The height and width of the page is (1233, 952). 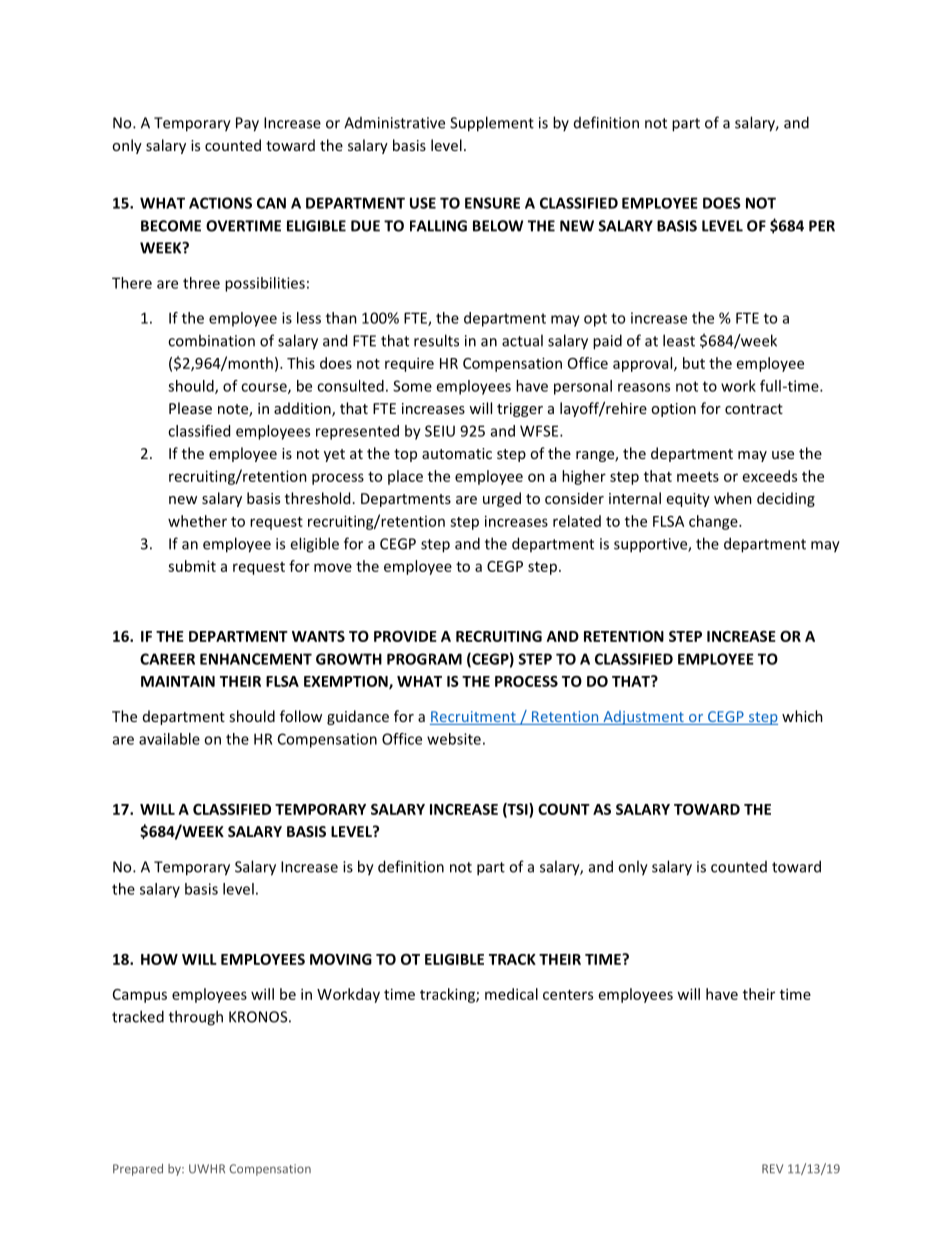 I want to click on ENSURE, so click(x=492, y=203).
